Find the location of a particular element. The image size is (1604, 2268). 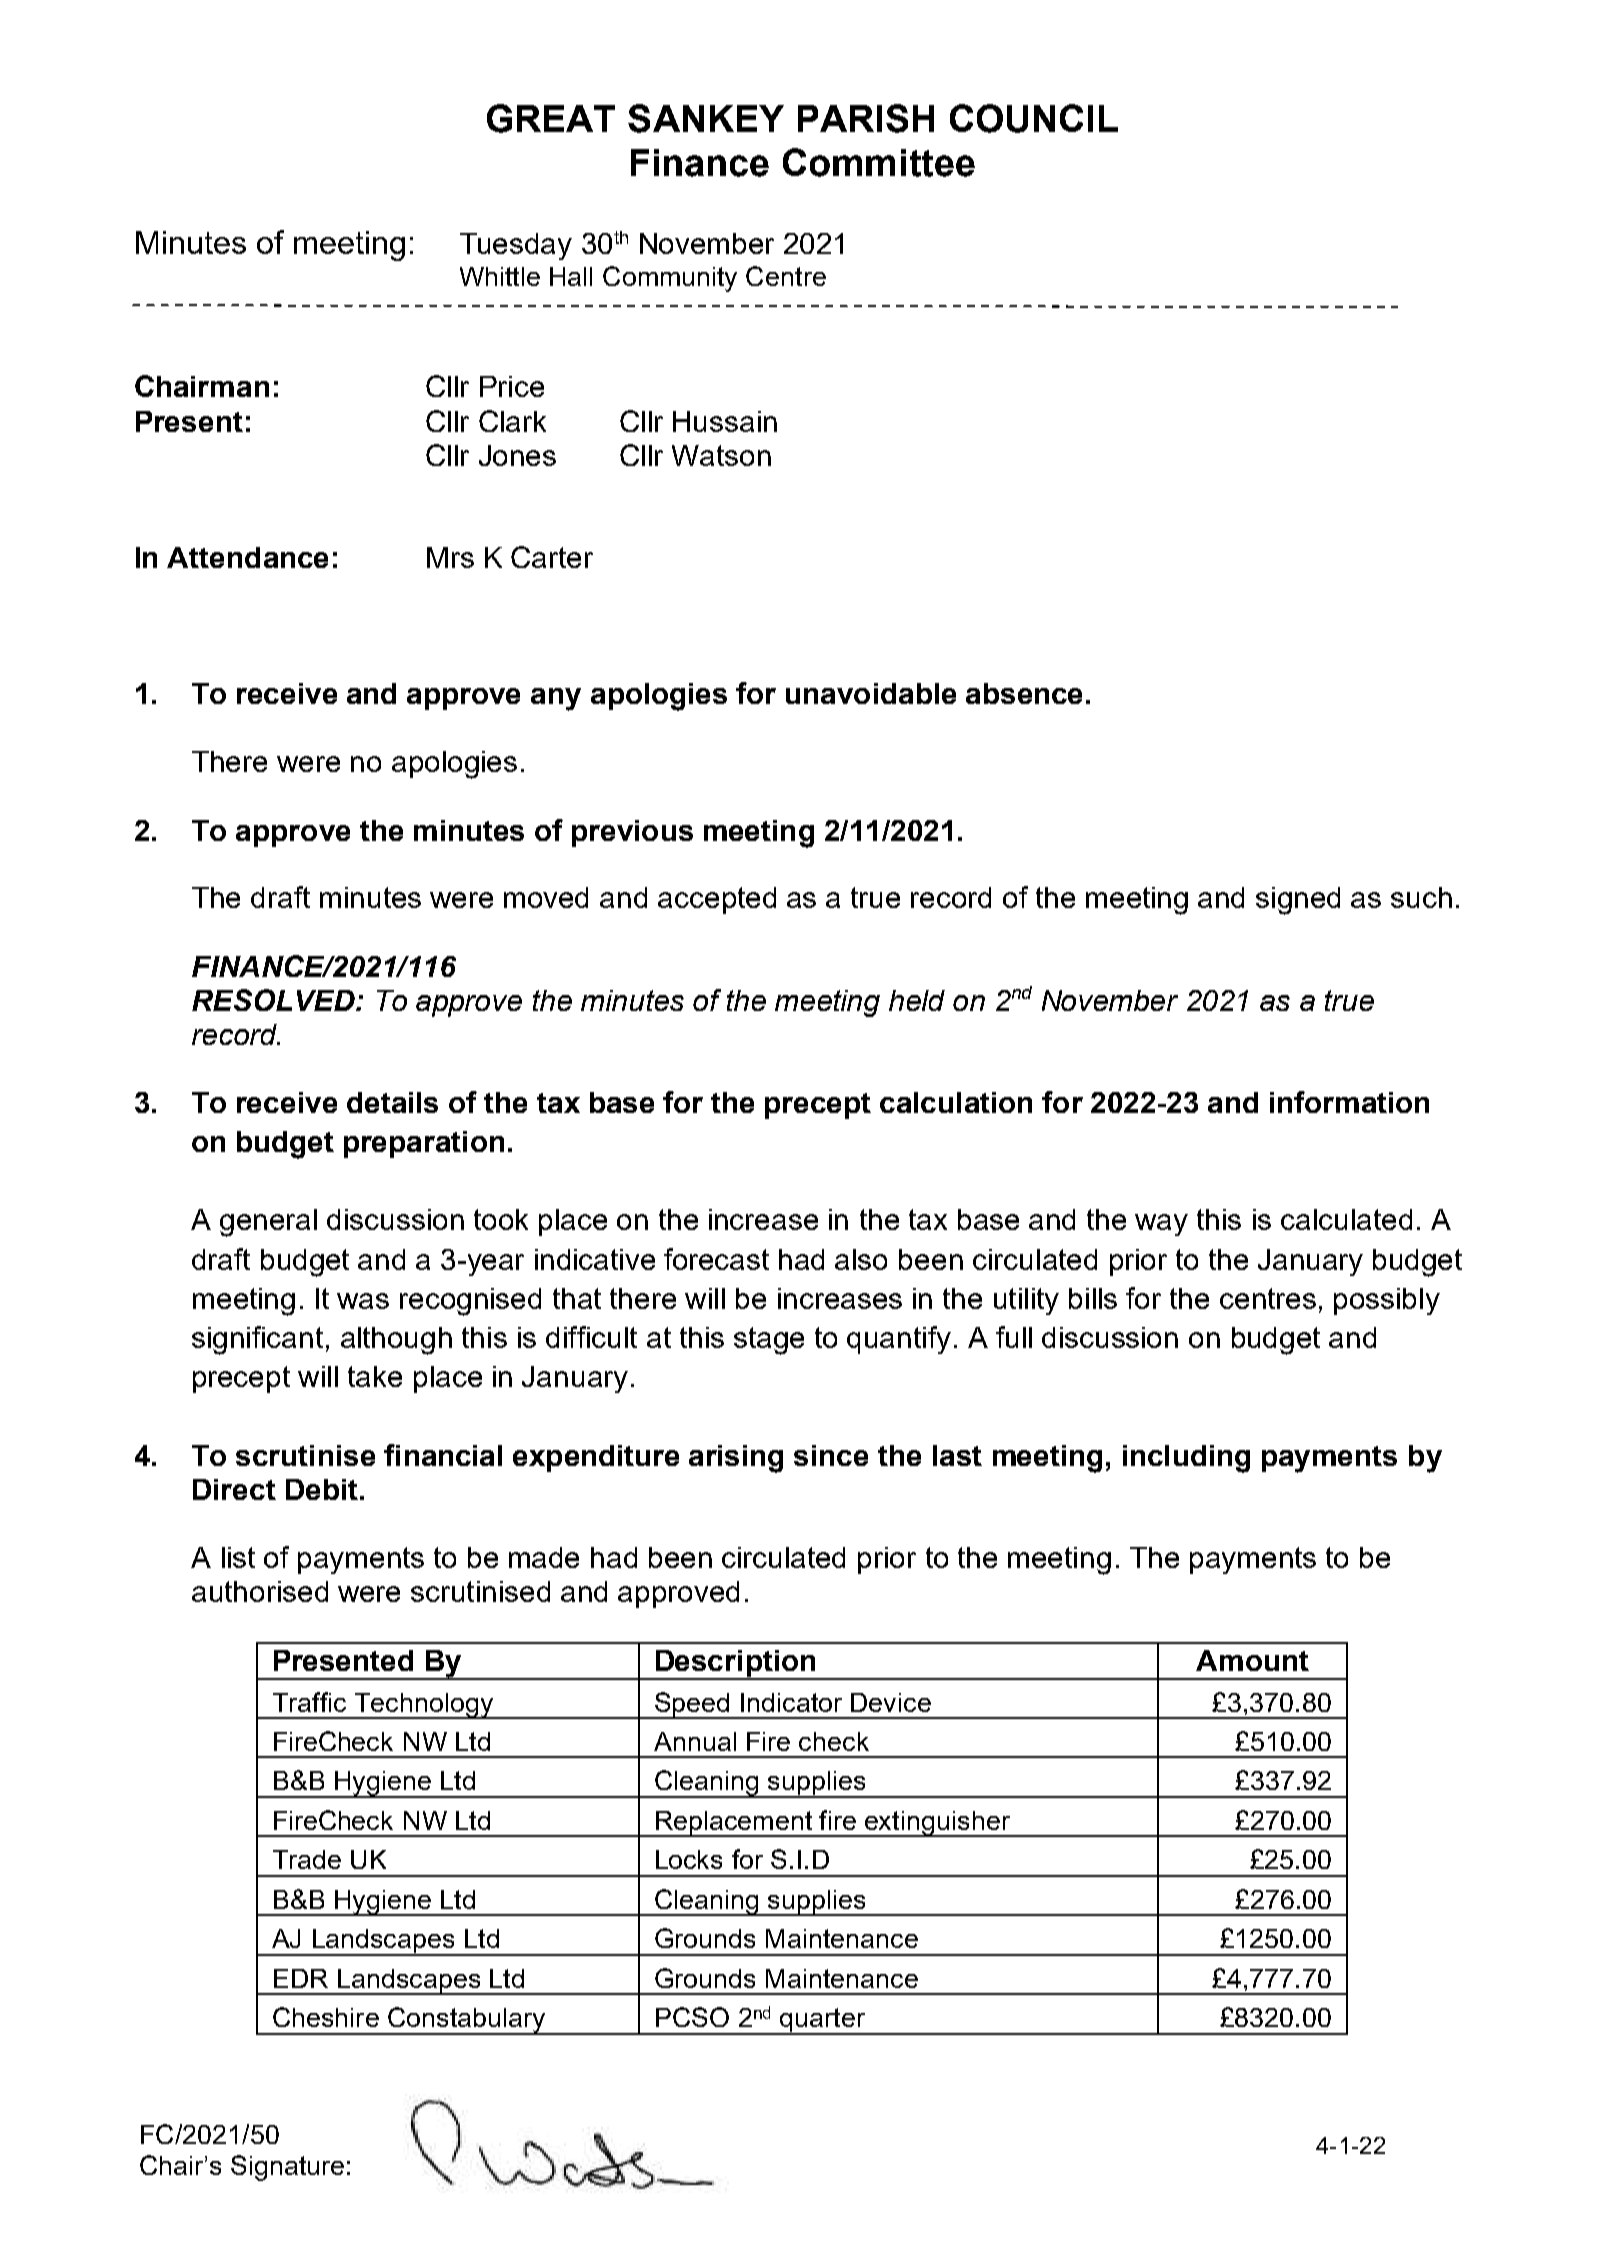

Committee is located at coordinates (879, 162).
